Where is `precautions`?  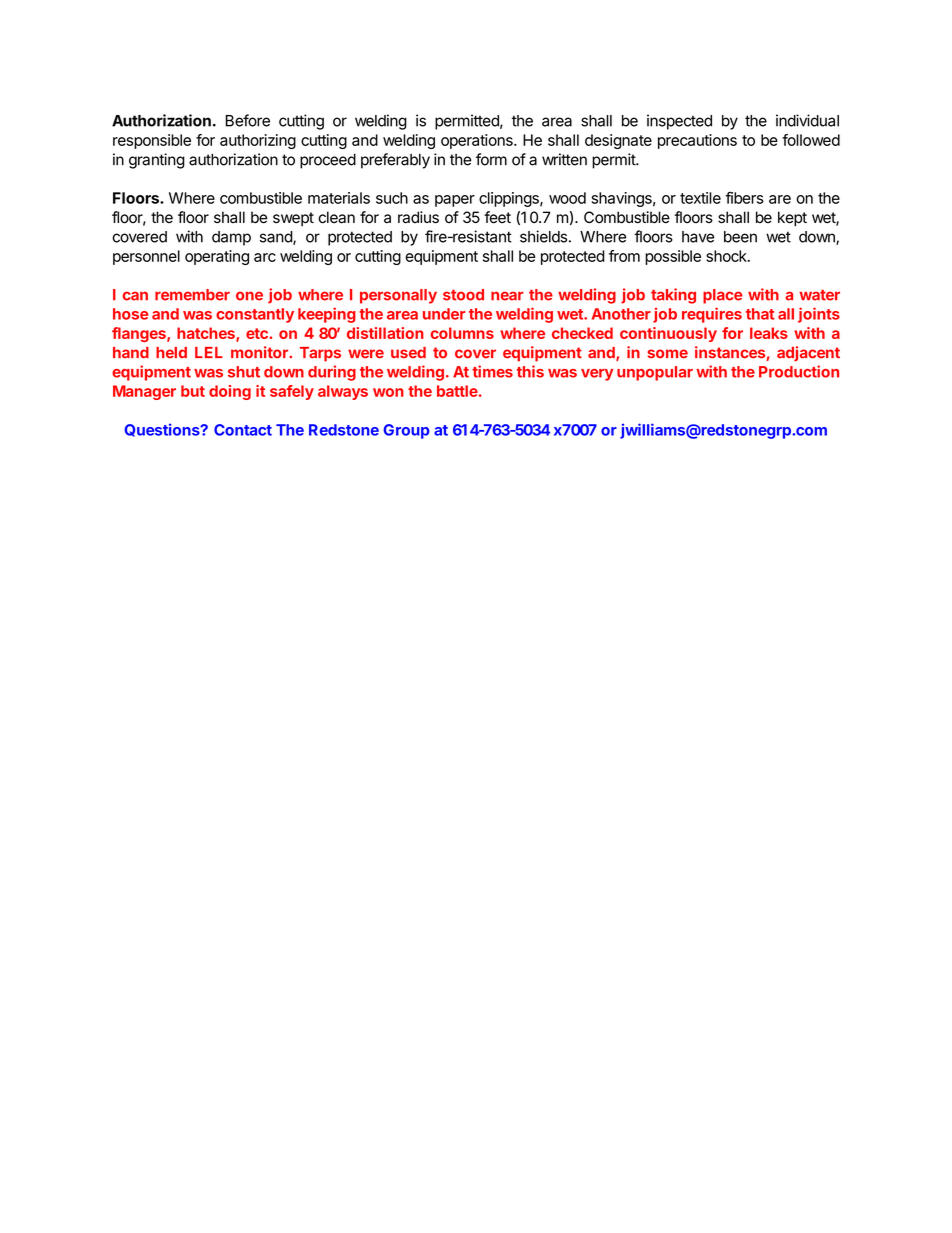
precautions is located at coordinates (697, 141).
